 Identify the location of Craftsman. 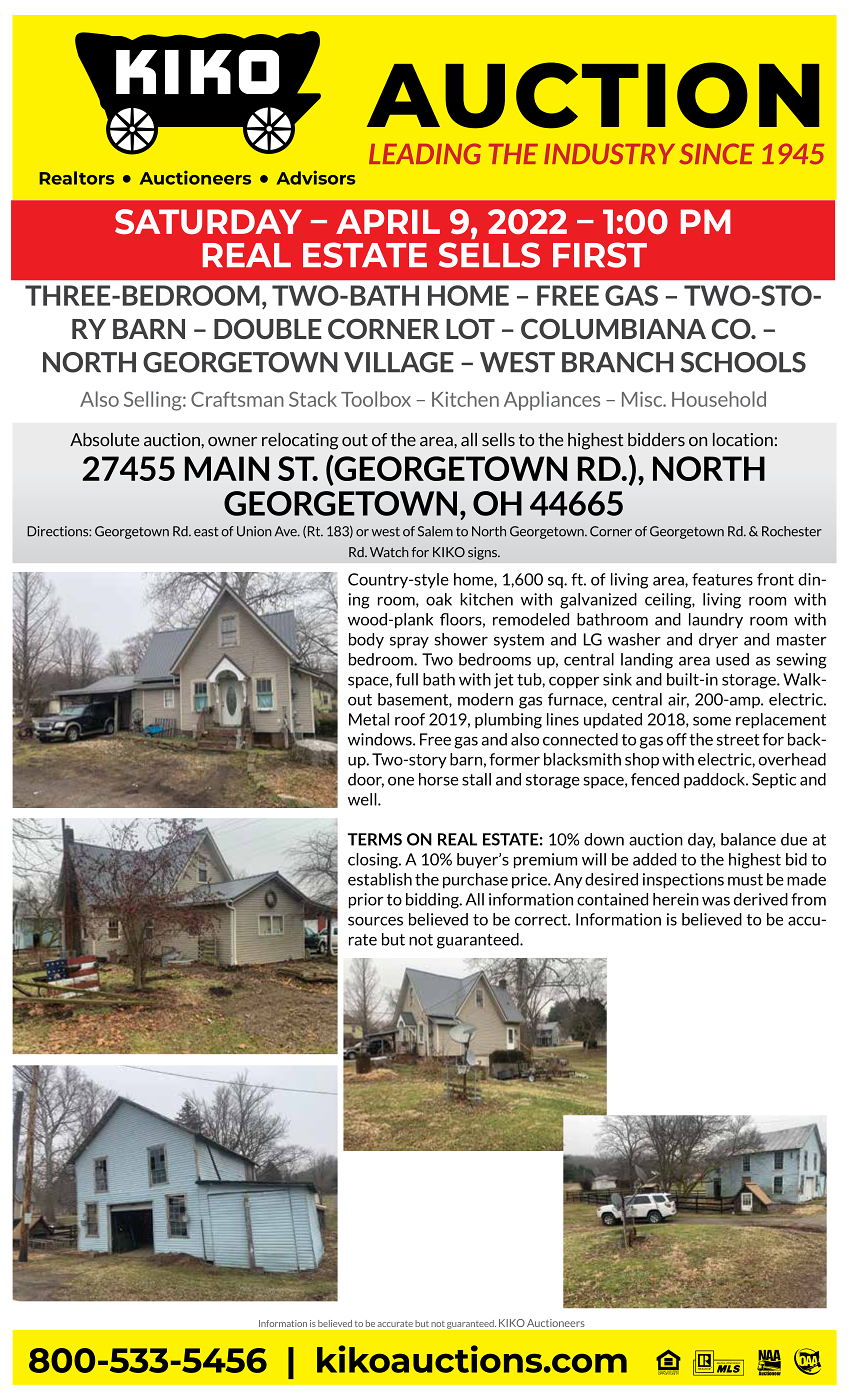
(237, 399).
